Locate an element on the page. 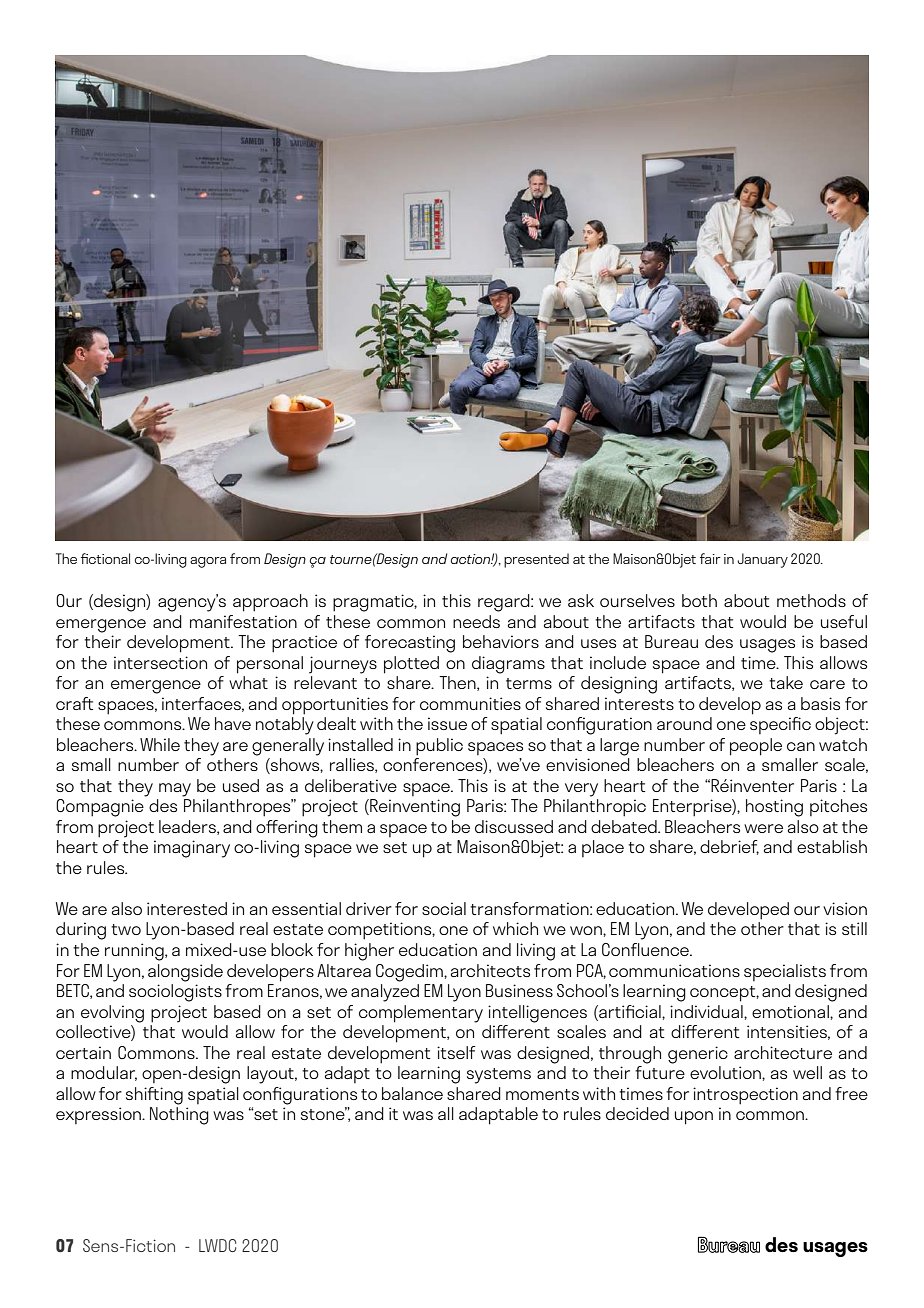 This image has width=924, height=1308. January is located at coordinates (762, 560).
